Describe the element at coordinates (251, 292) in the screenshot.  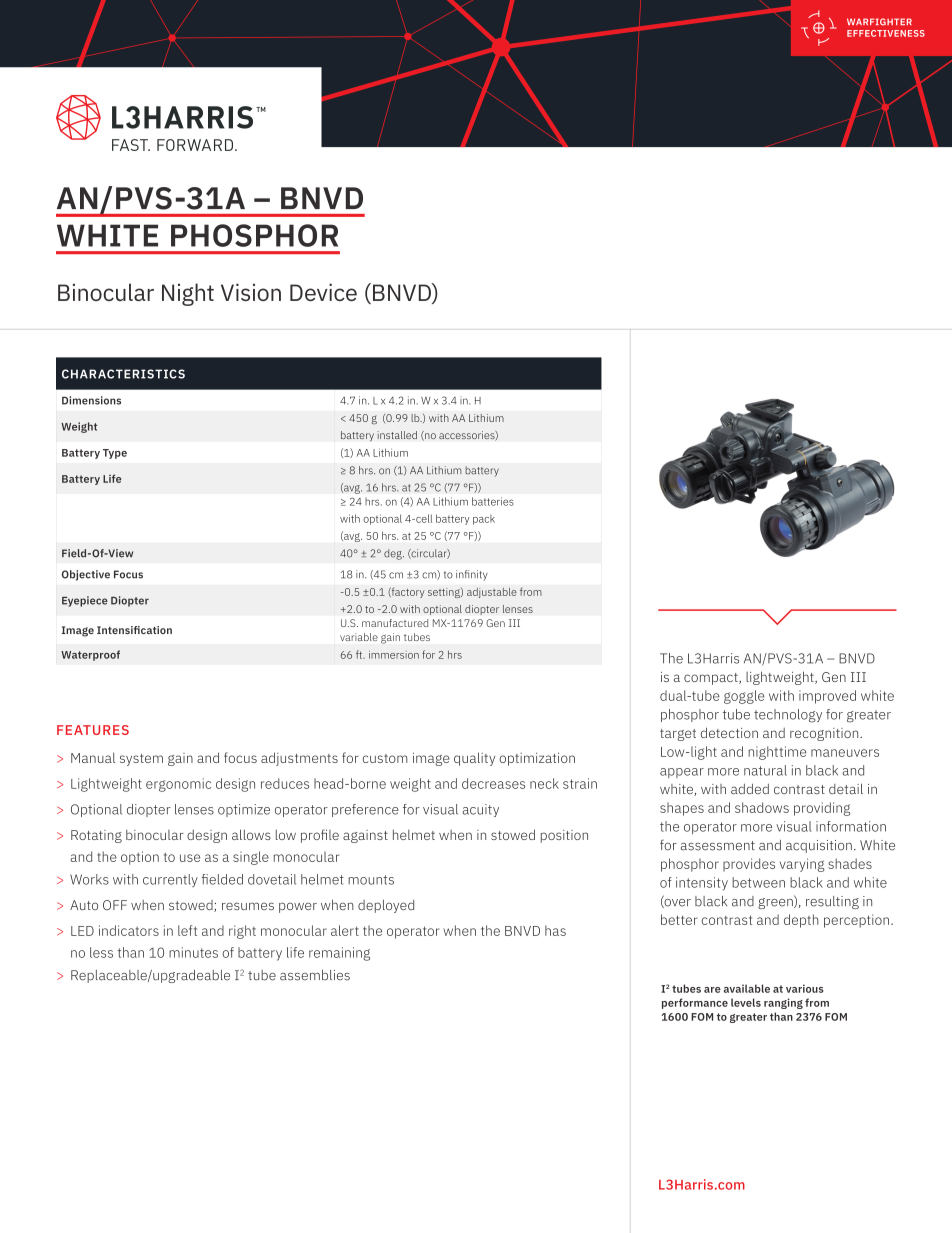
I see `Vision` at that location.
